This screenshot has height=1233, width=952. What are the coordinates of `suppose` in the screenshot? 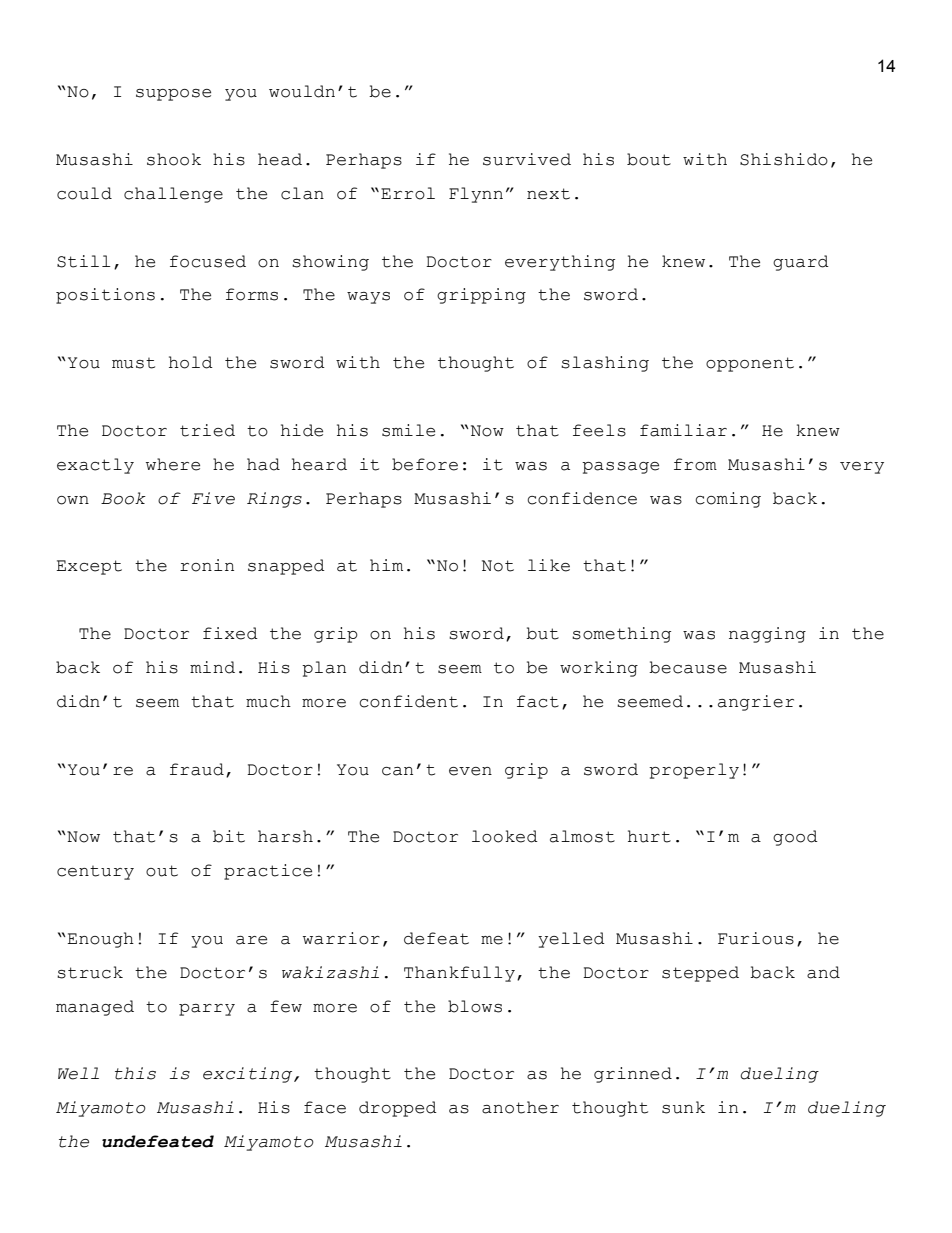 It's located at (173, 95).
